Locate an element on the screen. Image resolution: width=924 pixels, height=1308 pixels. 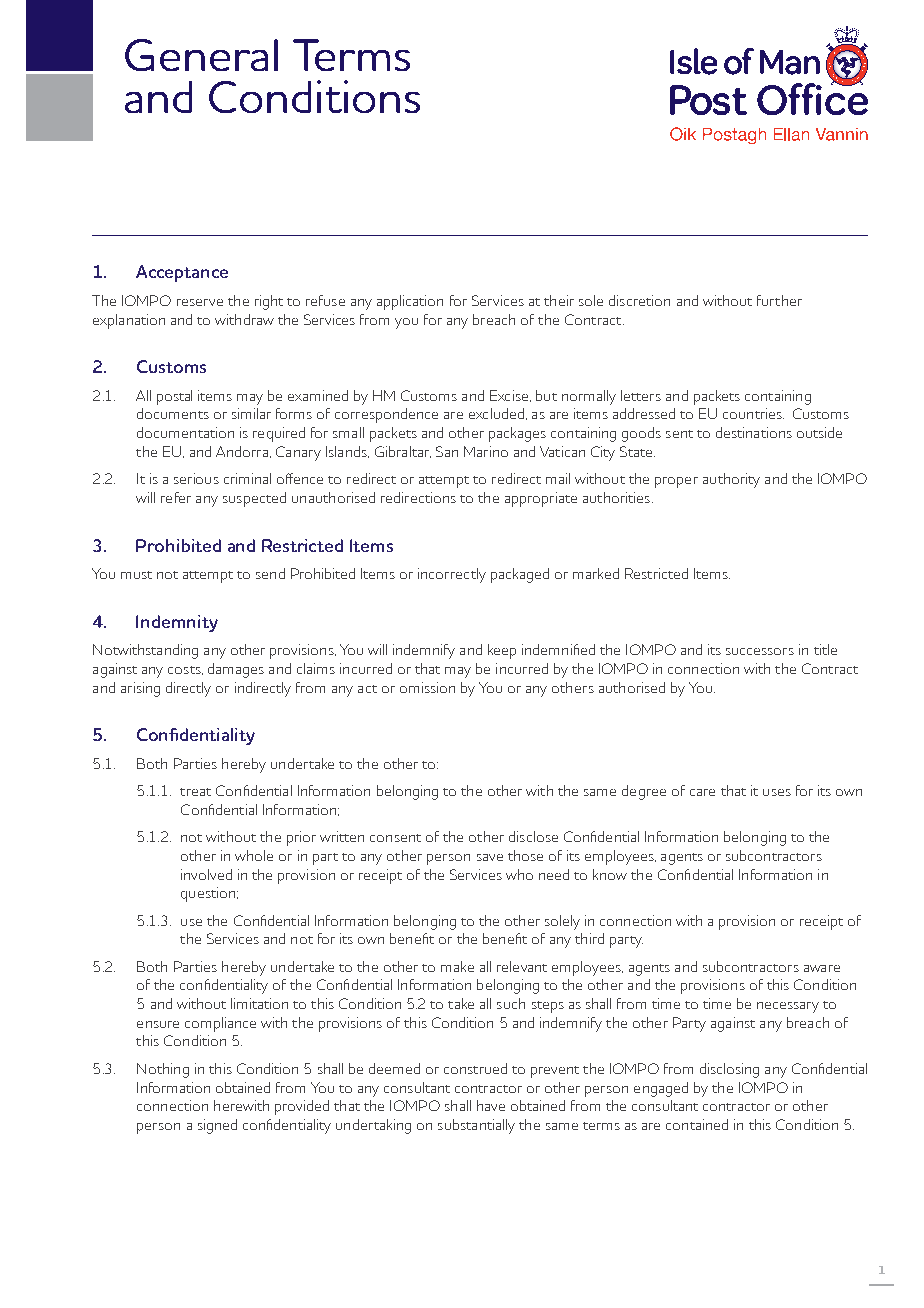
signed is located at coordinates (217, 1126).
